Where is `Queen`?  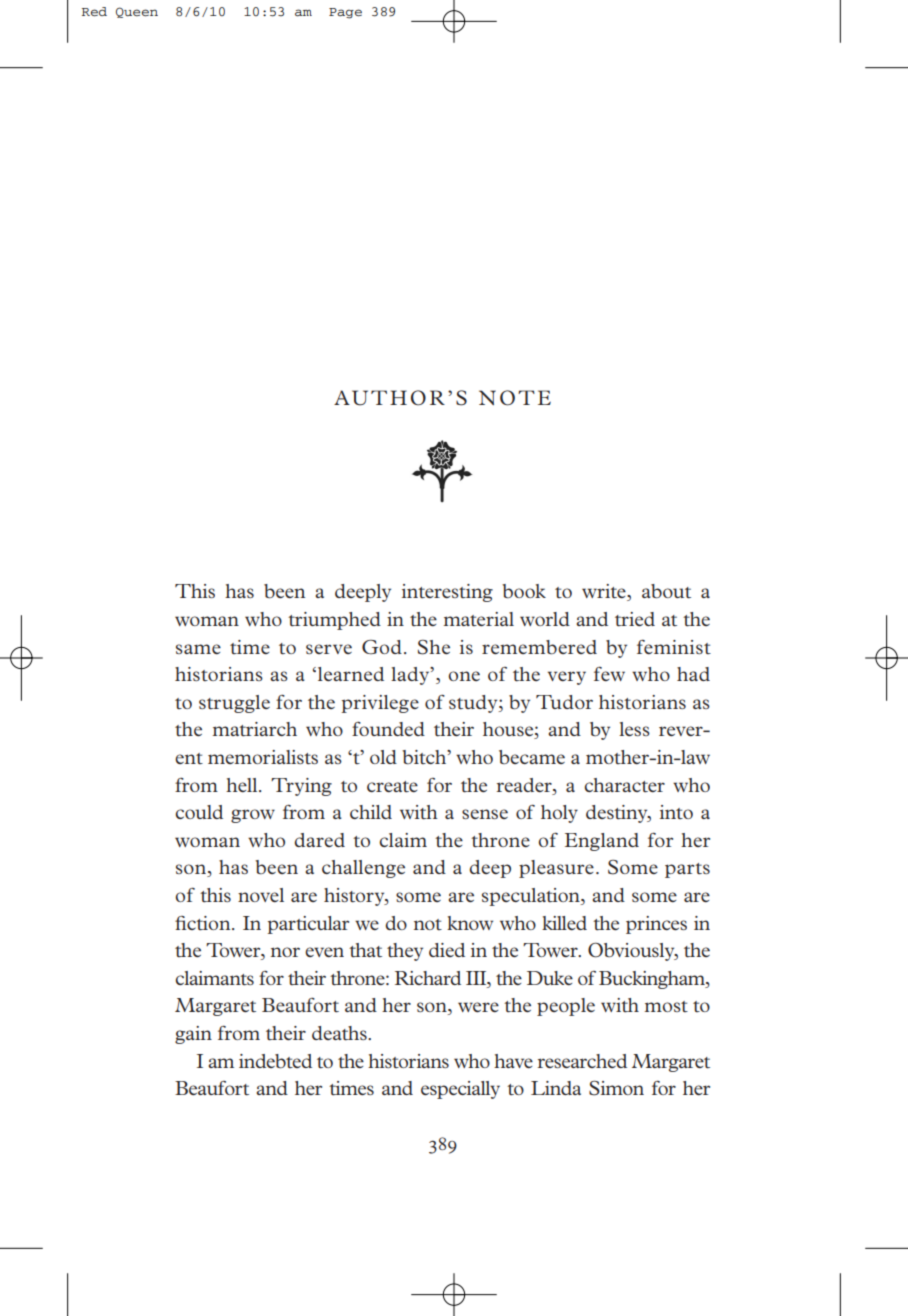
Queen is located at coordinates (137, 12).
